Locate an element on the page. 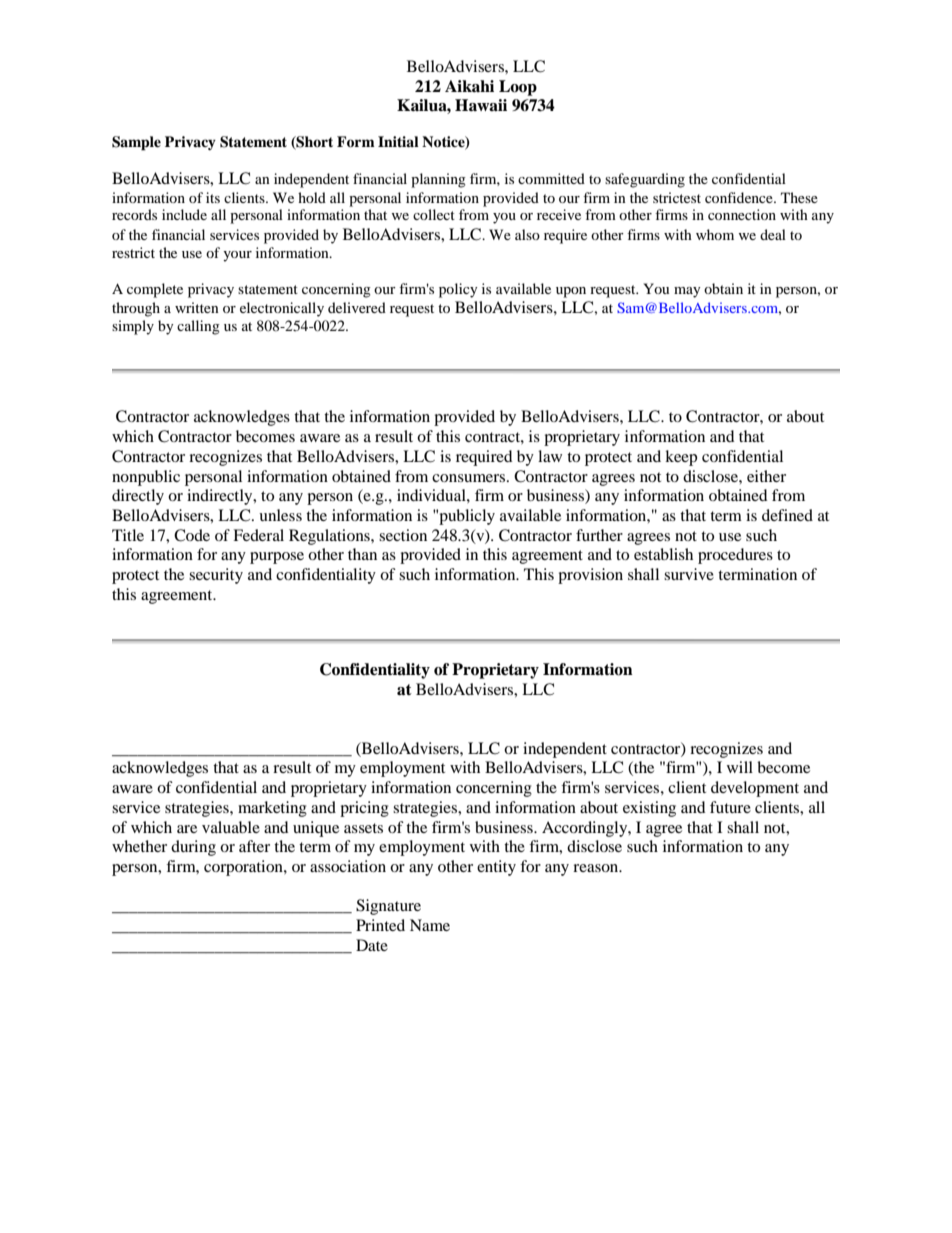 This document has width=952, height=1233. may is located at coordinates (687, 292).
